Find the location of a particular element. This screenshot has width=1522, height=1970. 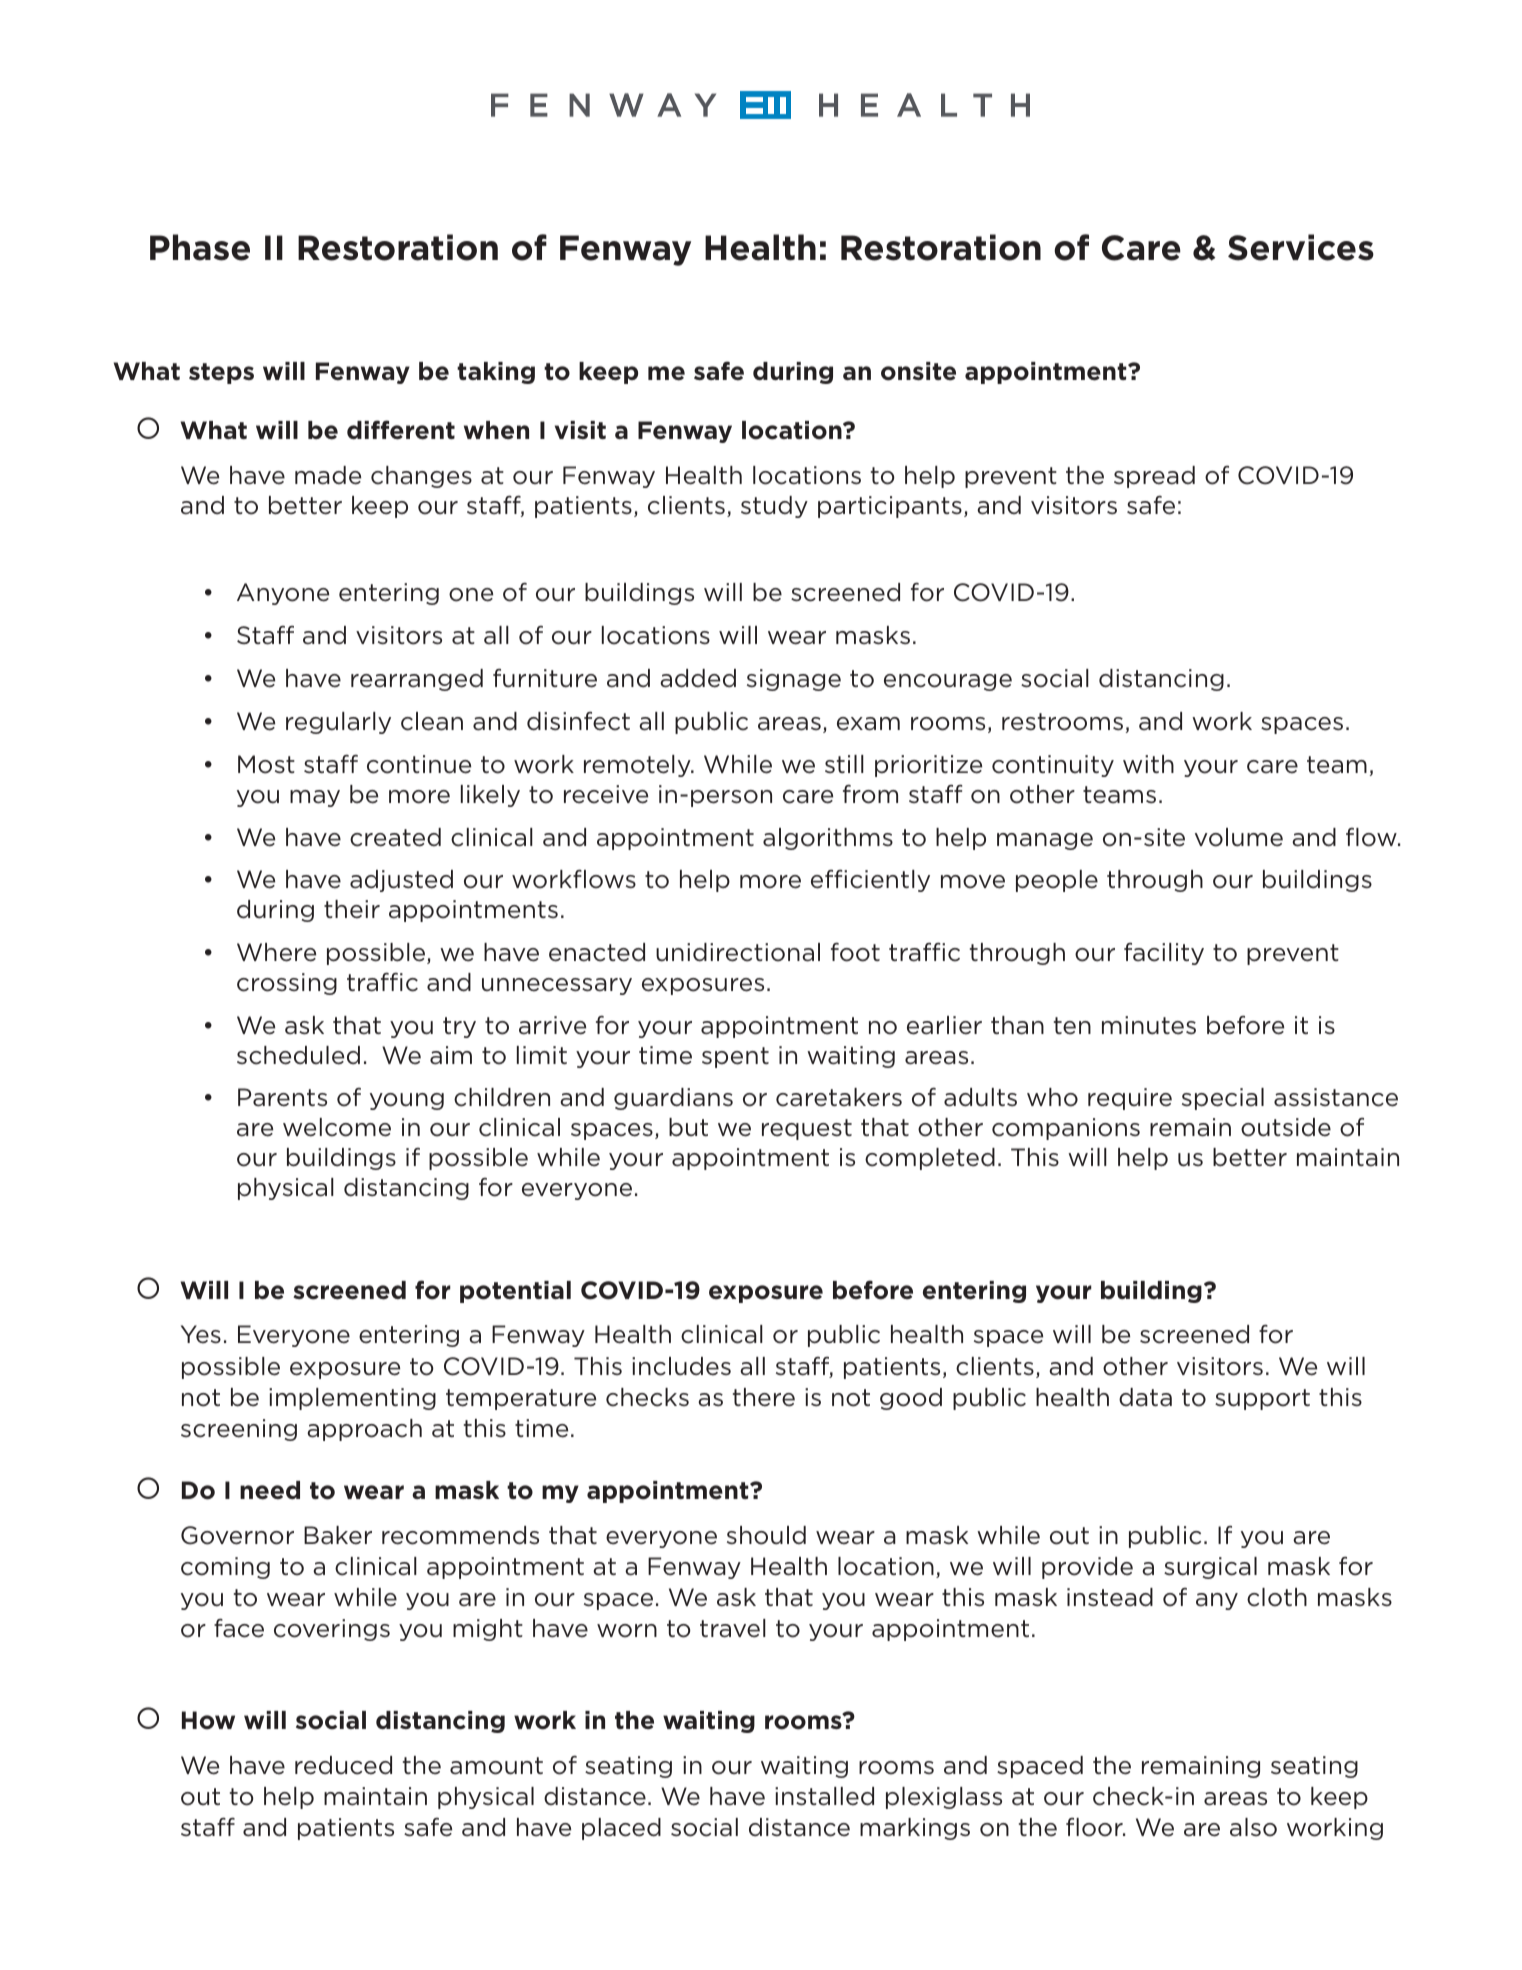

includes is located at coordinates (681, 1366).
